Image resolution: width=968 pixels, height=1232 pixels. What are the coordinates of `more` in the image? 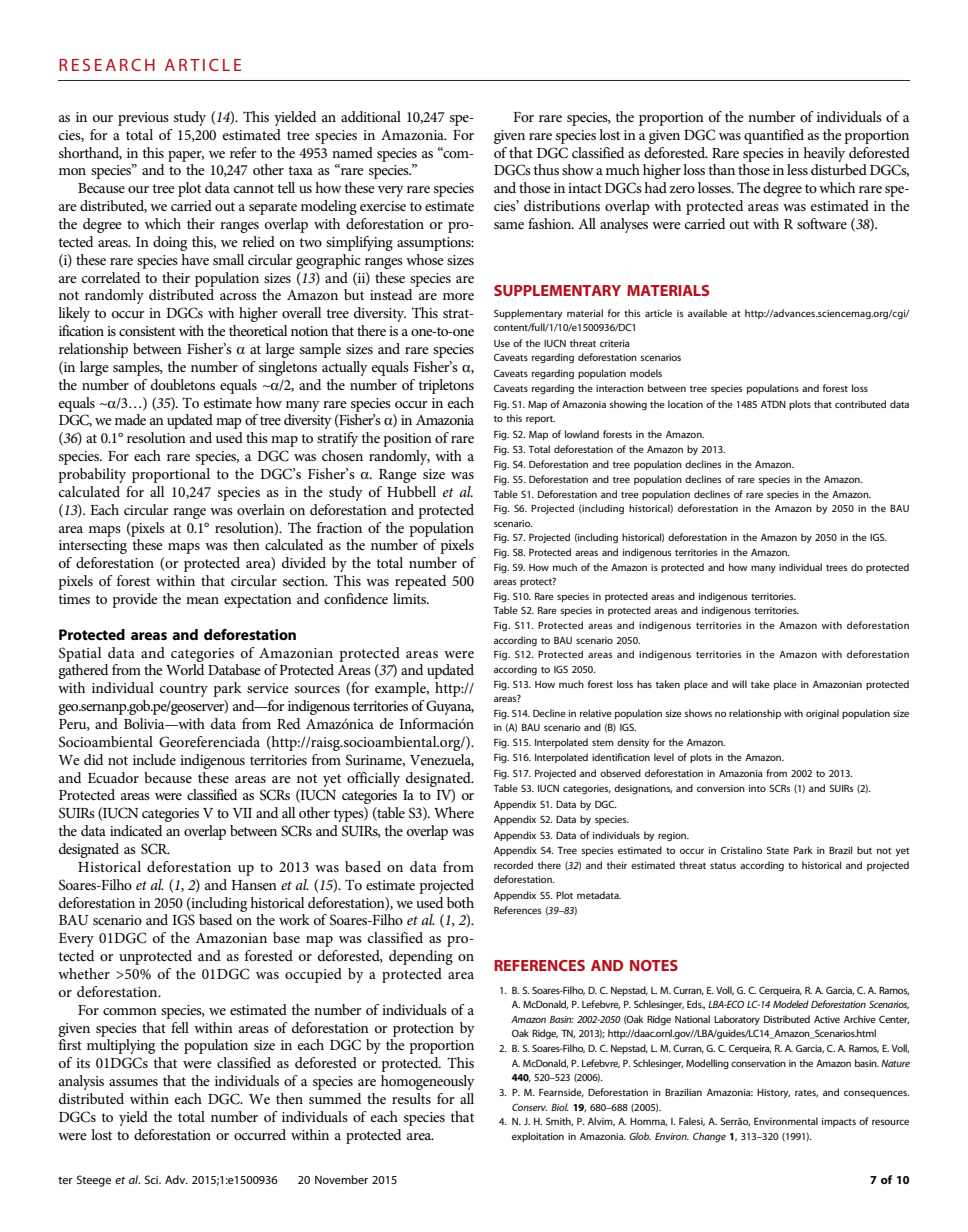 It's located at (458, 296).
